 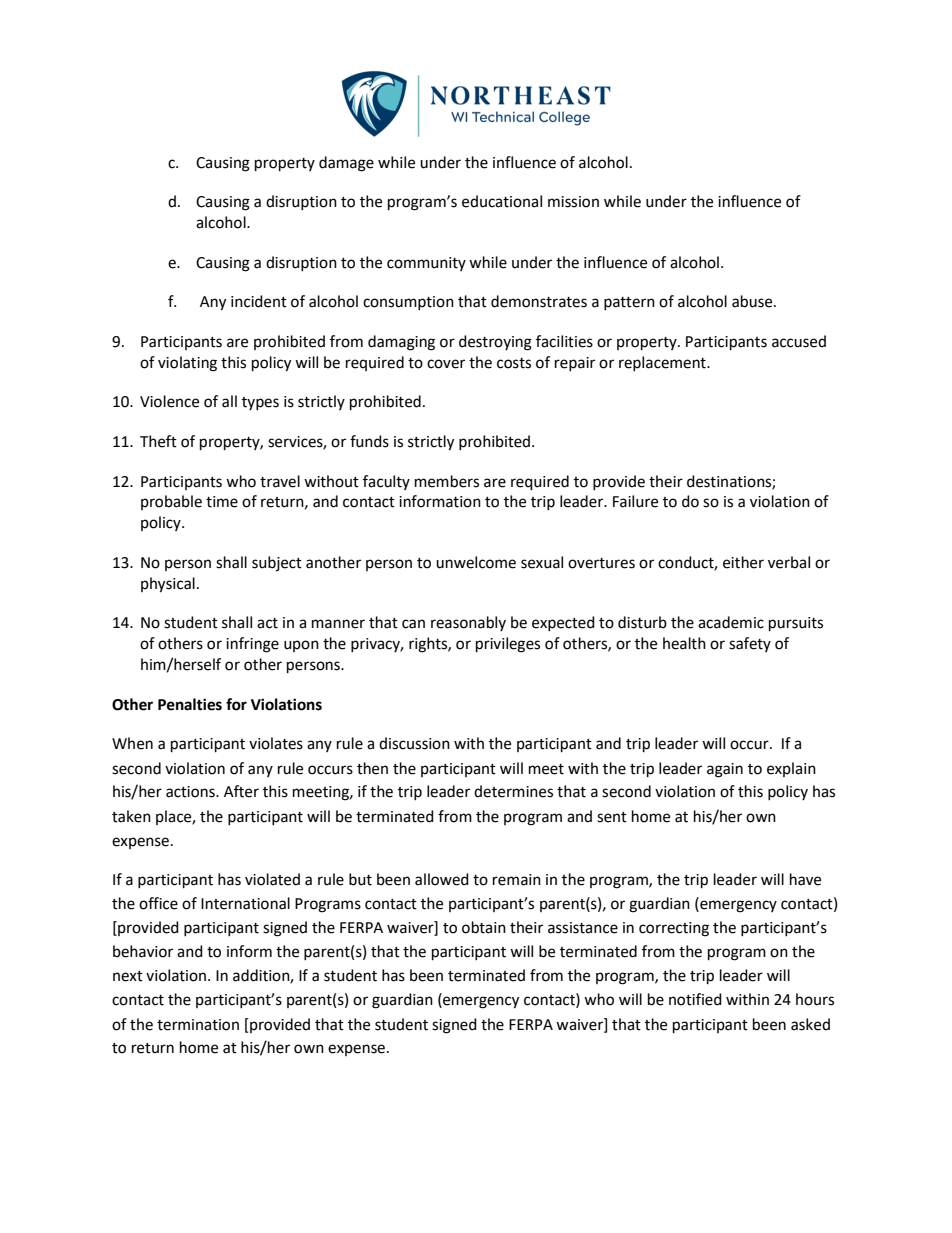 What do you see at coordinates (731, 622) in the screenshot?
I see `academic` at bounding box center [731, 622].
